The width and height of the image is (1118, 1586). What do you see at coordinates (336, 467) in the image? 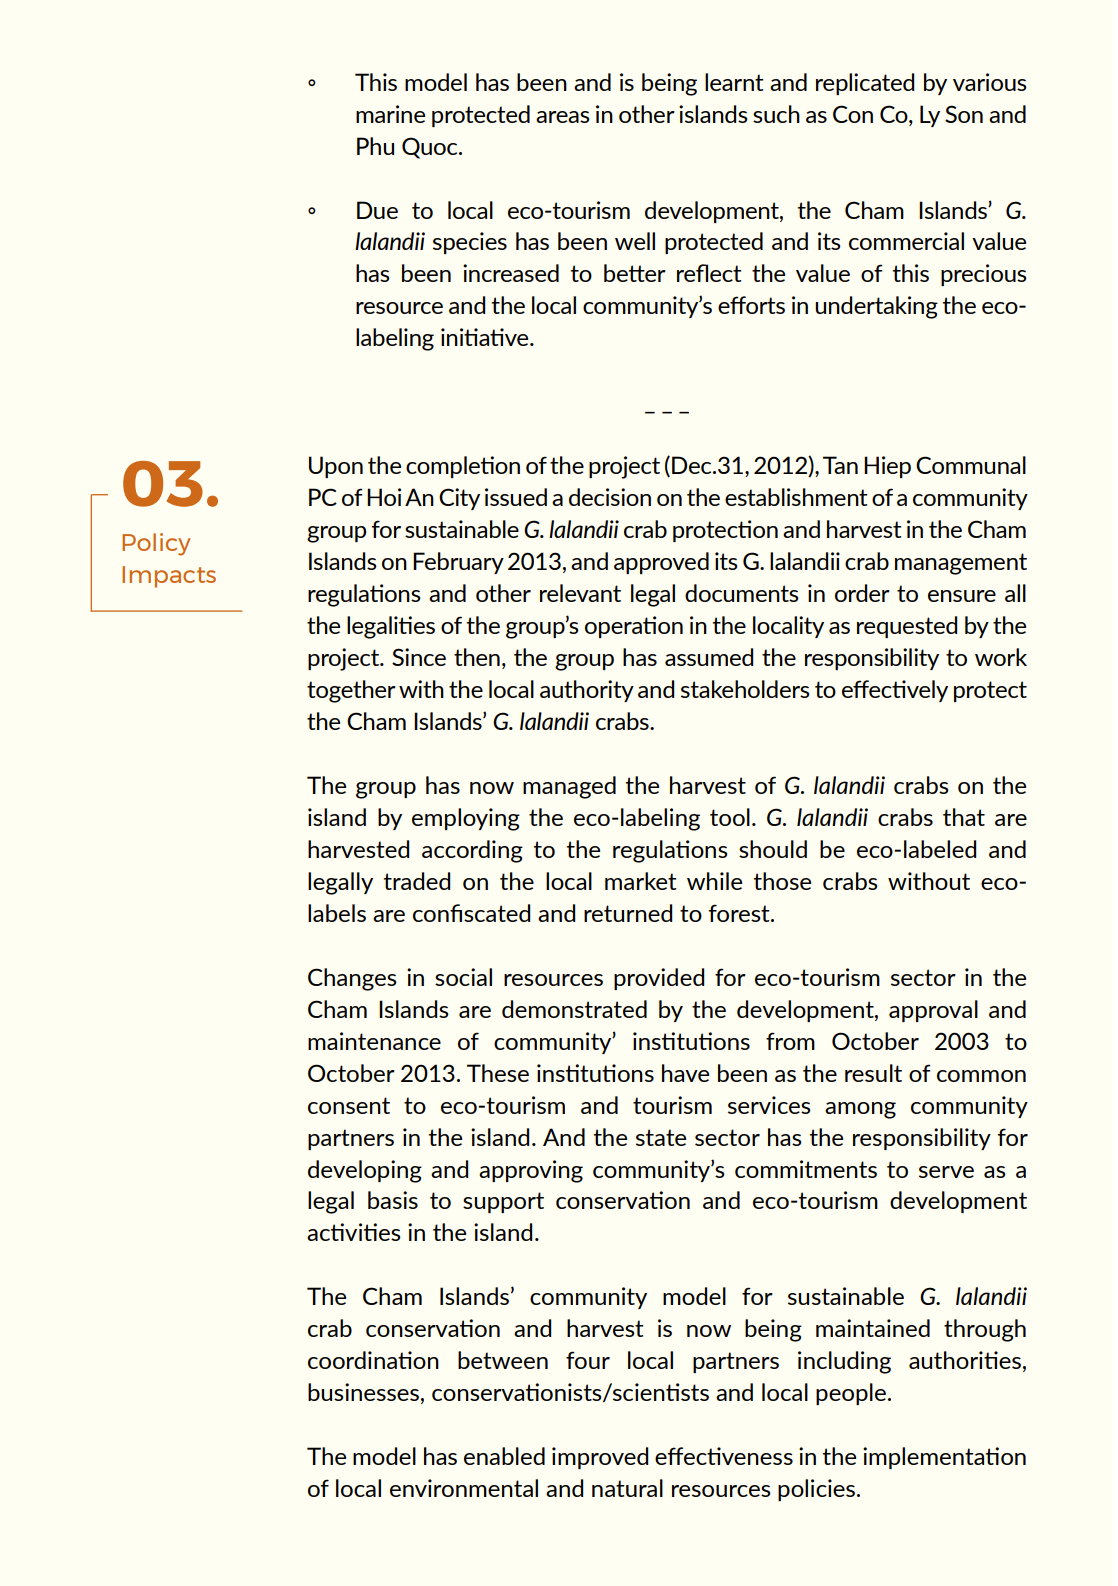
I see `Upon` at bounding box center [336, 467].
